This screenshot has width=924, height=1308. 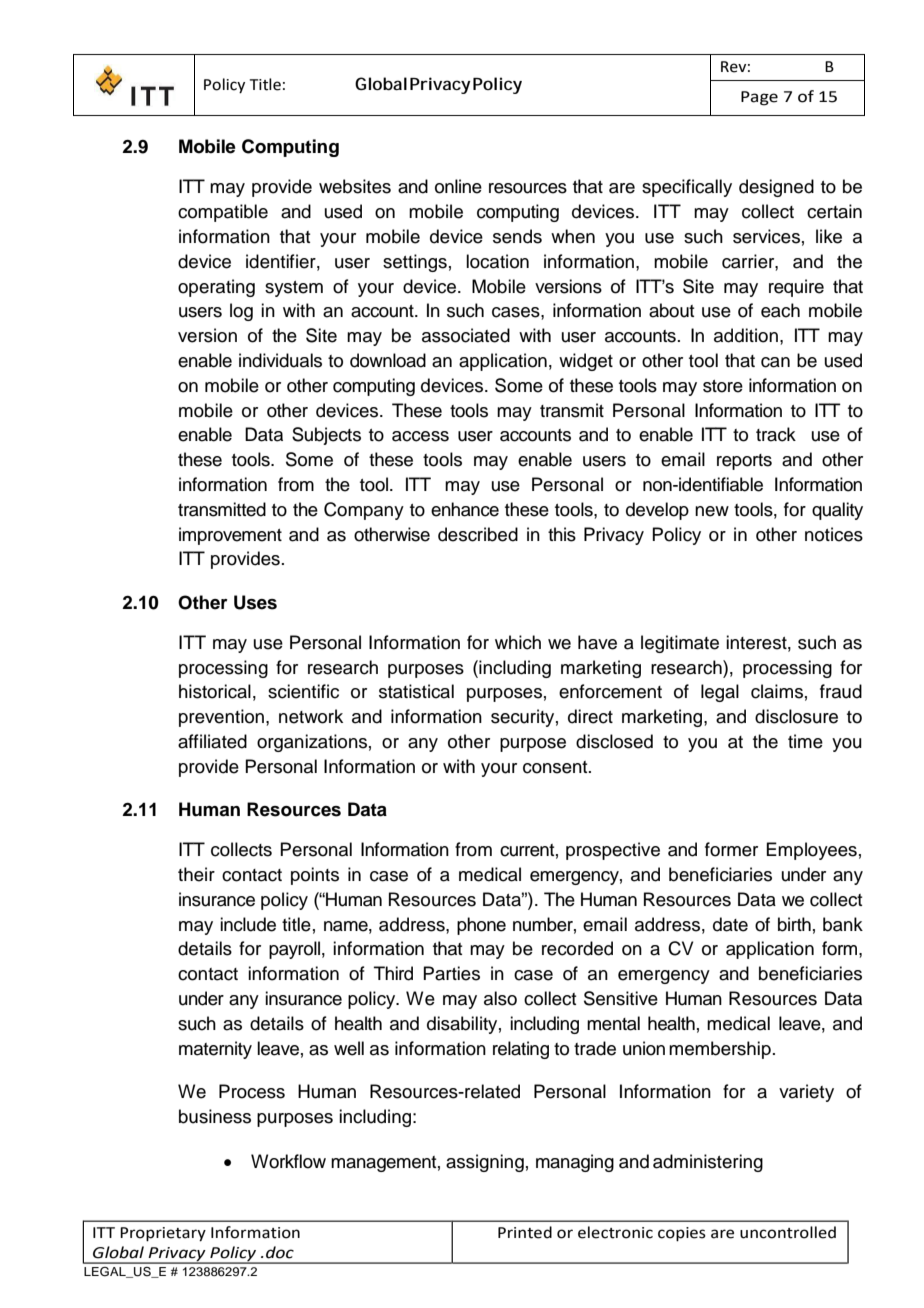 What do you see at coordinates (248, 924) in the screenshot?
I see `include` at bounding box center [248, 924].
